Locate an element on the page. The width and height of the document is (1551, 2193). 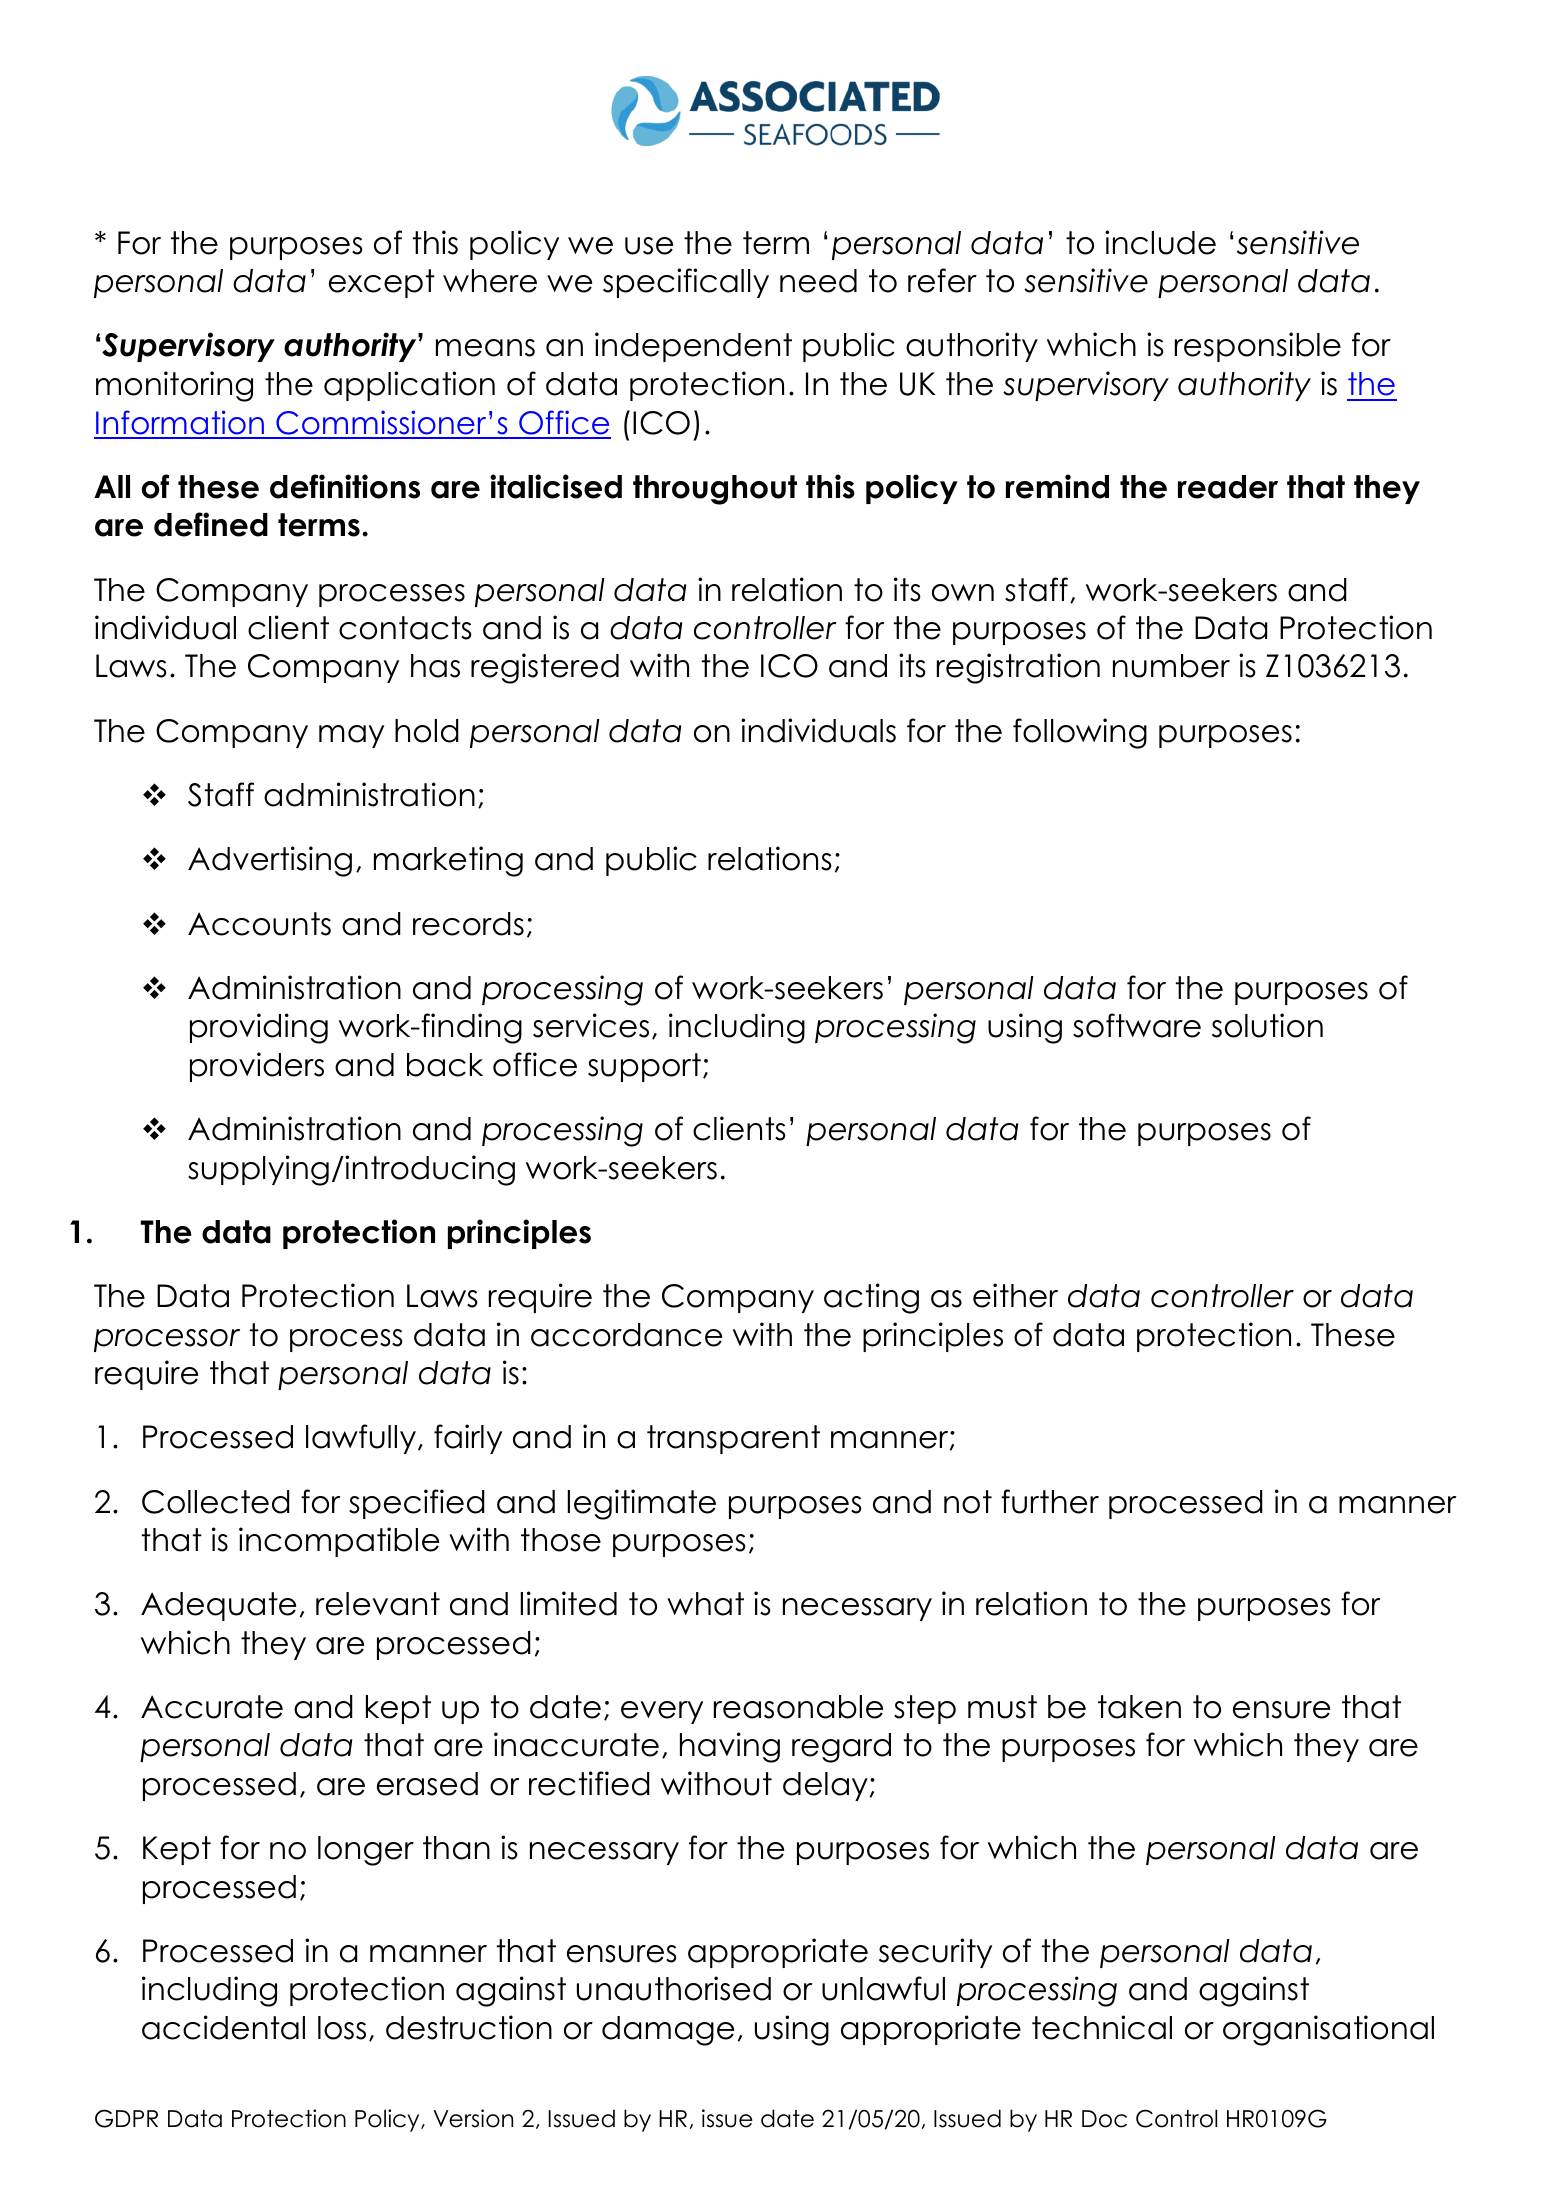
include is located at coordinates (1160, 242).
